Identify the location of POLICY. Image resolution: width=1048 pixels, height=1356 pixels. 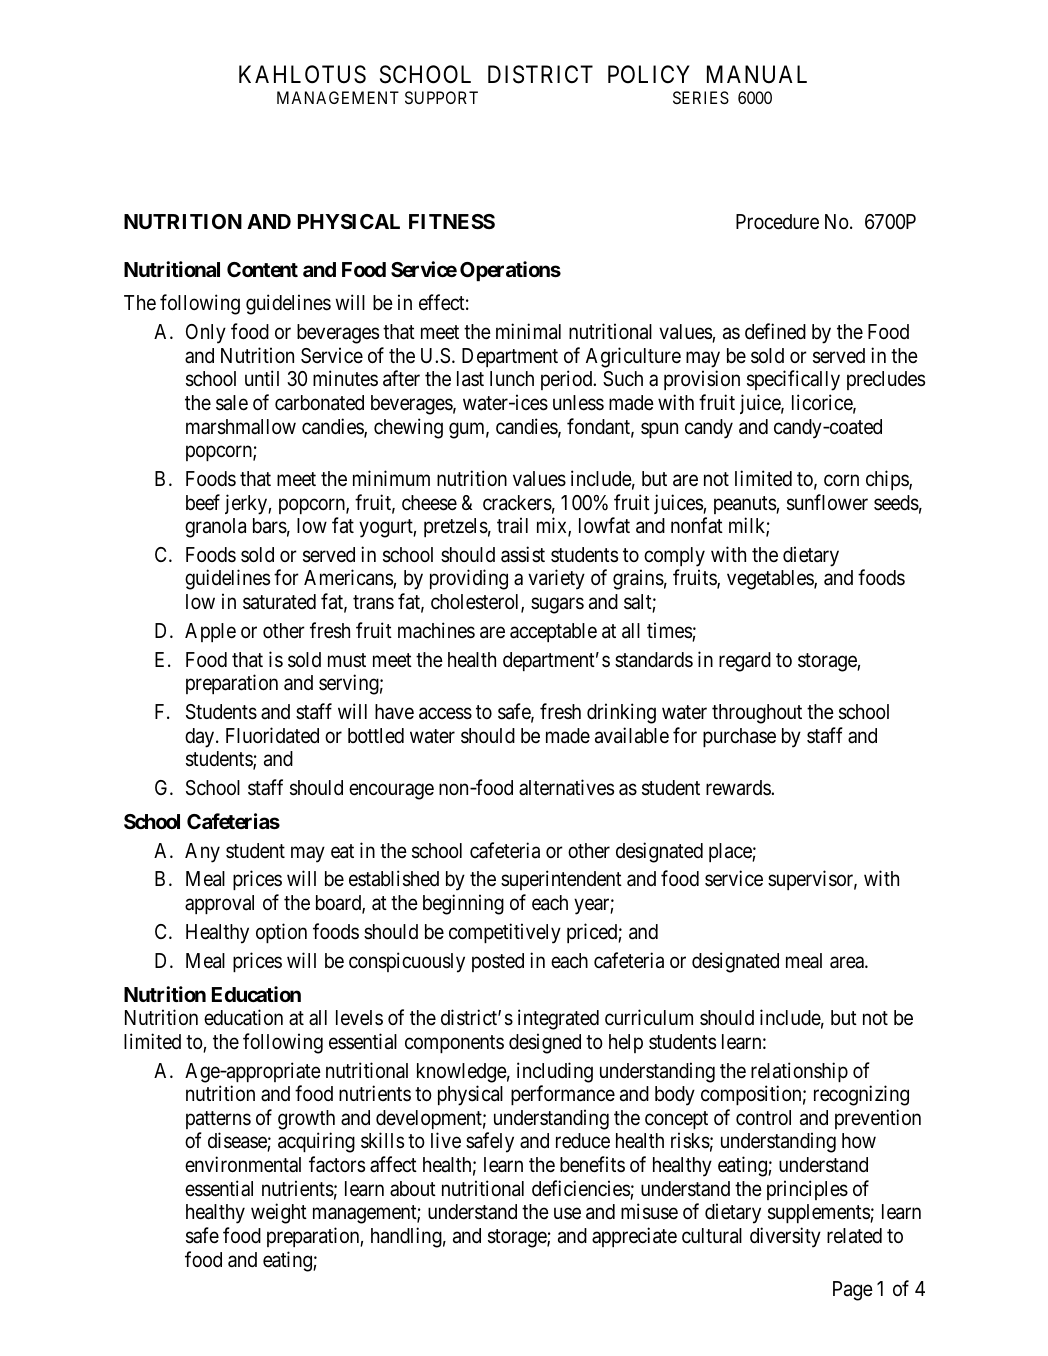
(649, 74).
